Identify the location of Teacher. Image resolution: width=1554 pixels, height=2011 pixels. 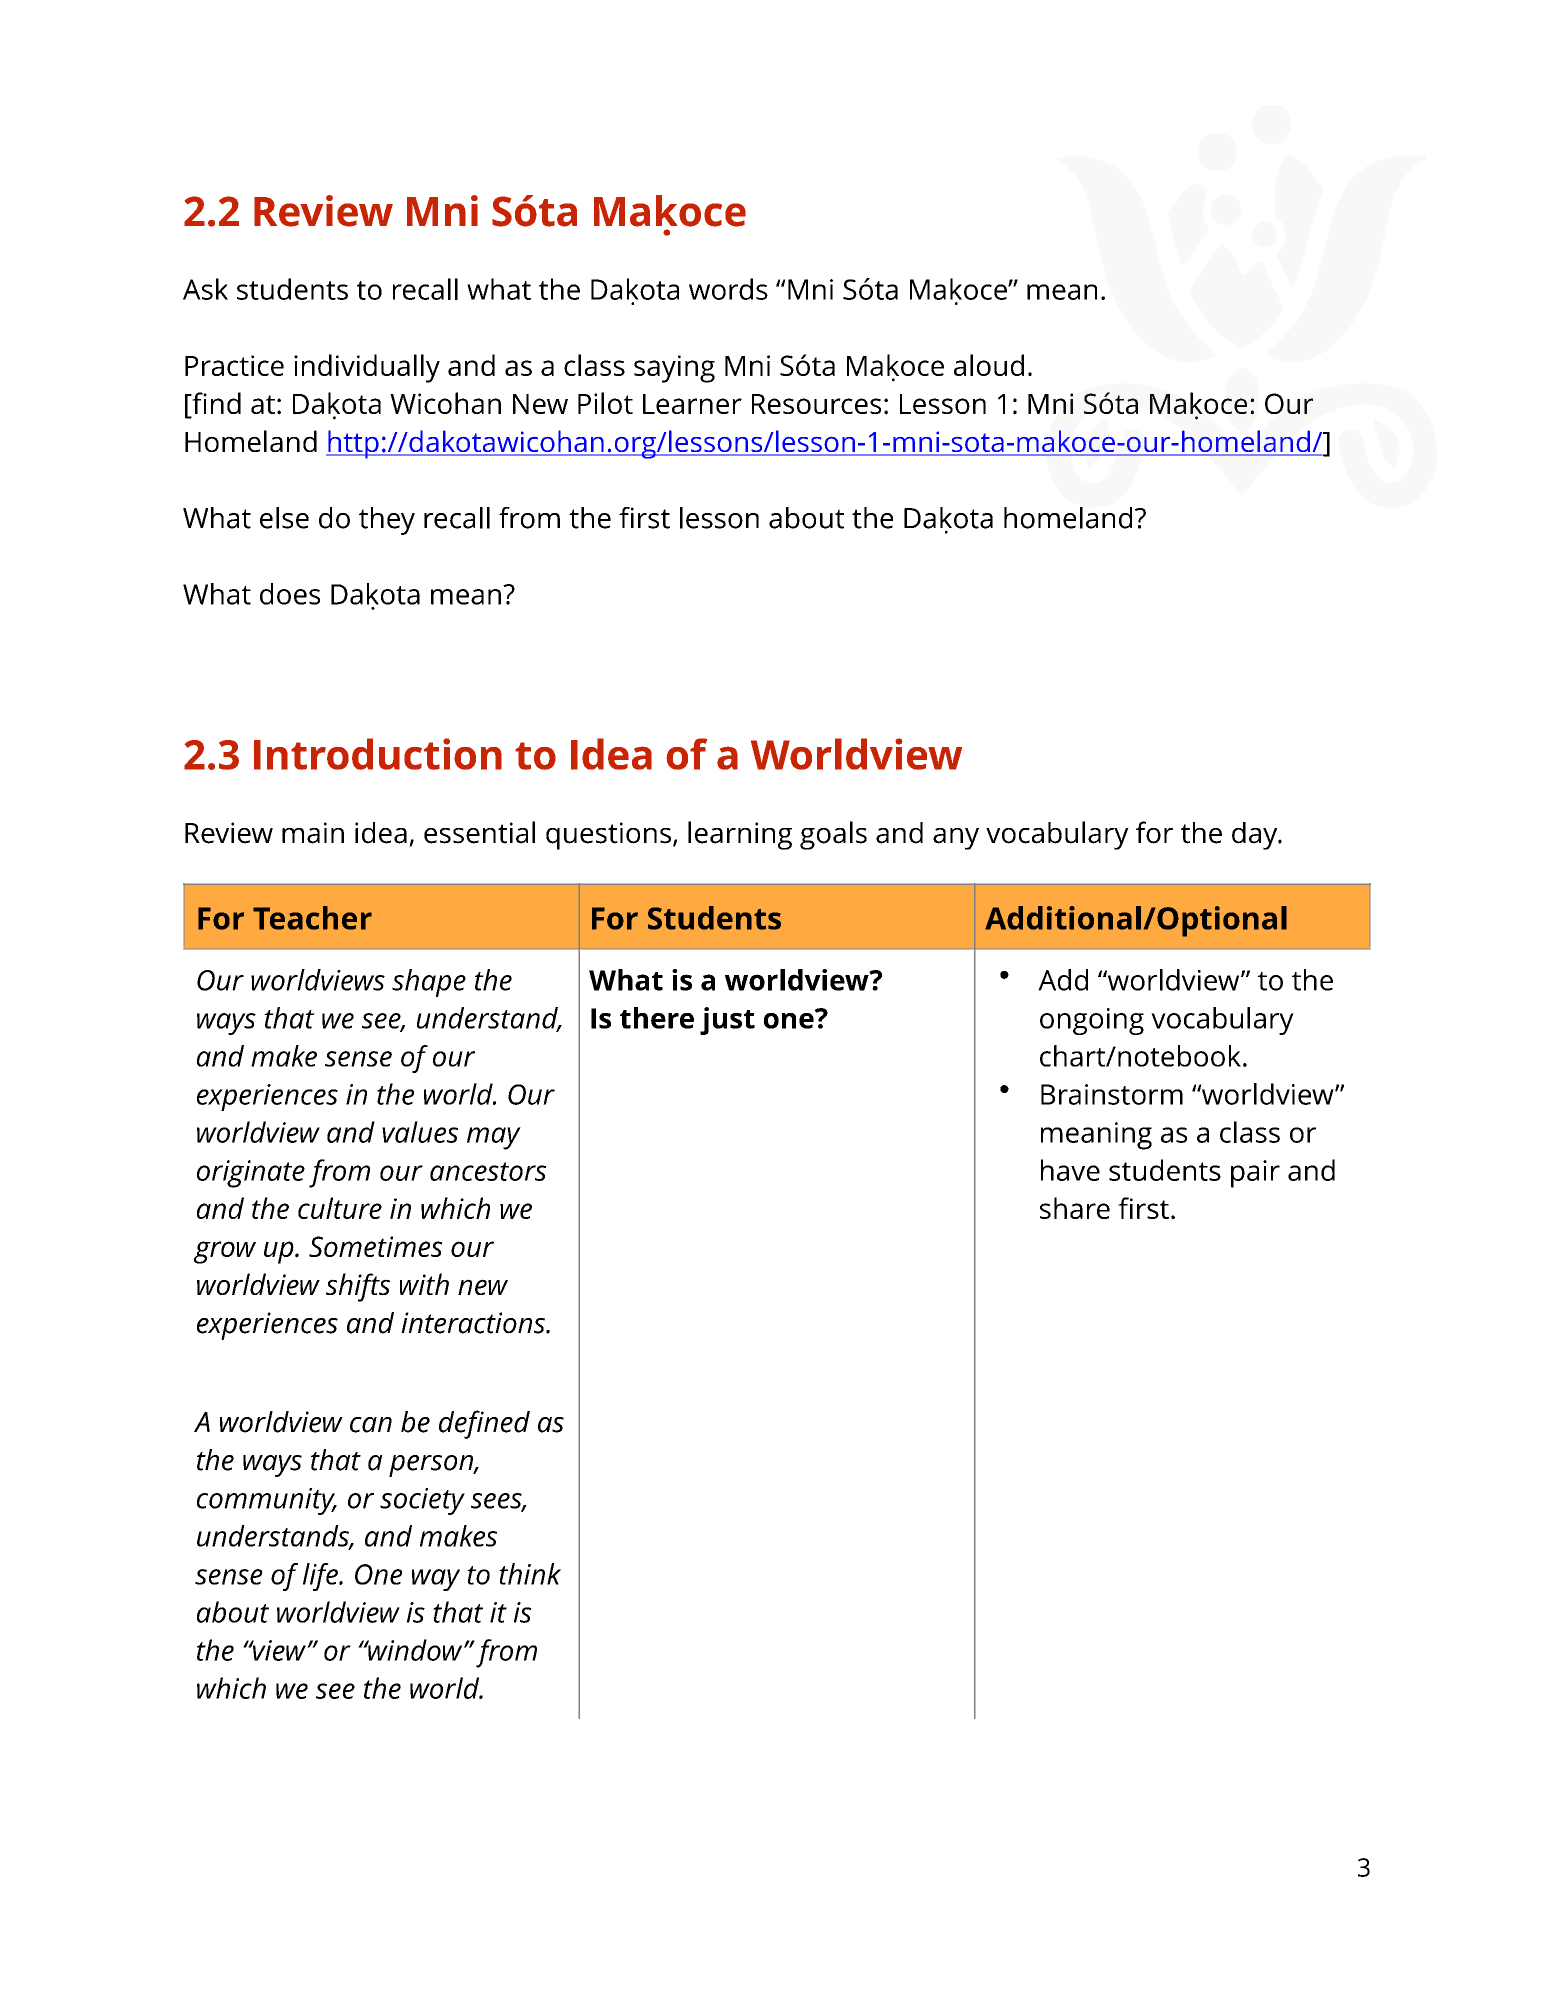
(312, 918).
